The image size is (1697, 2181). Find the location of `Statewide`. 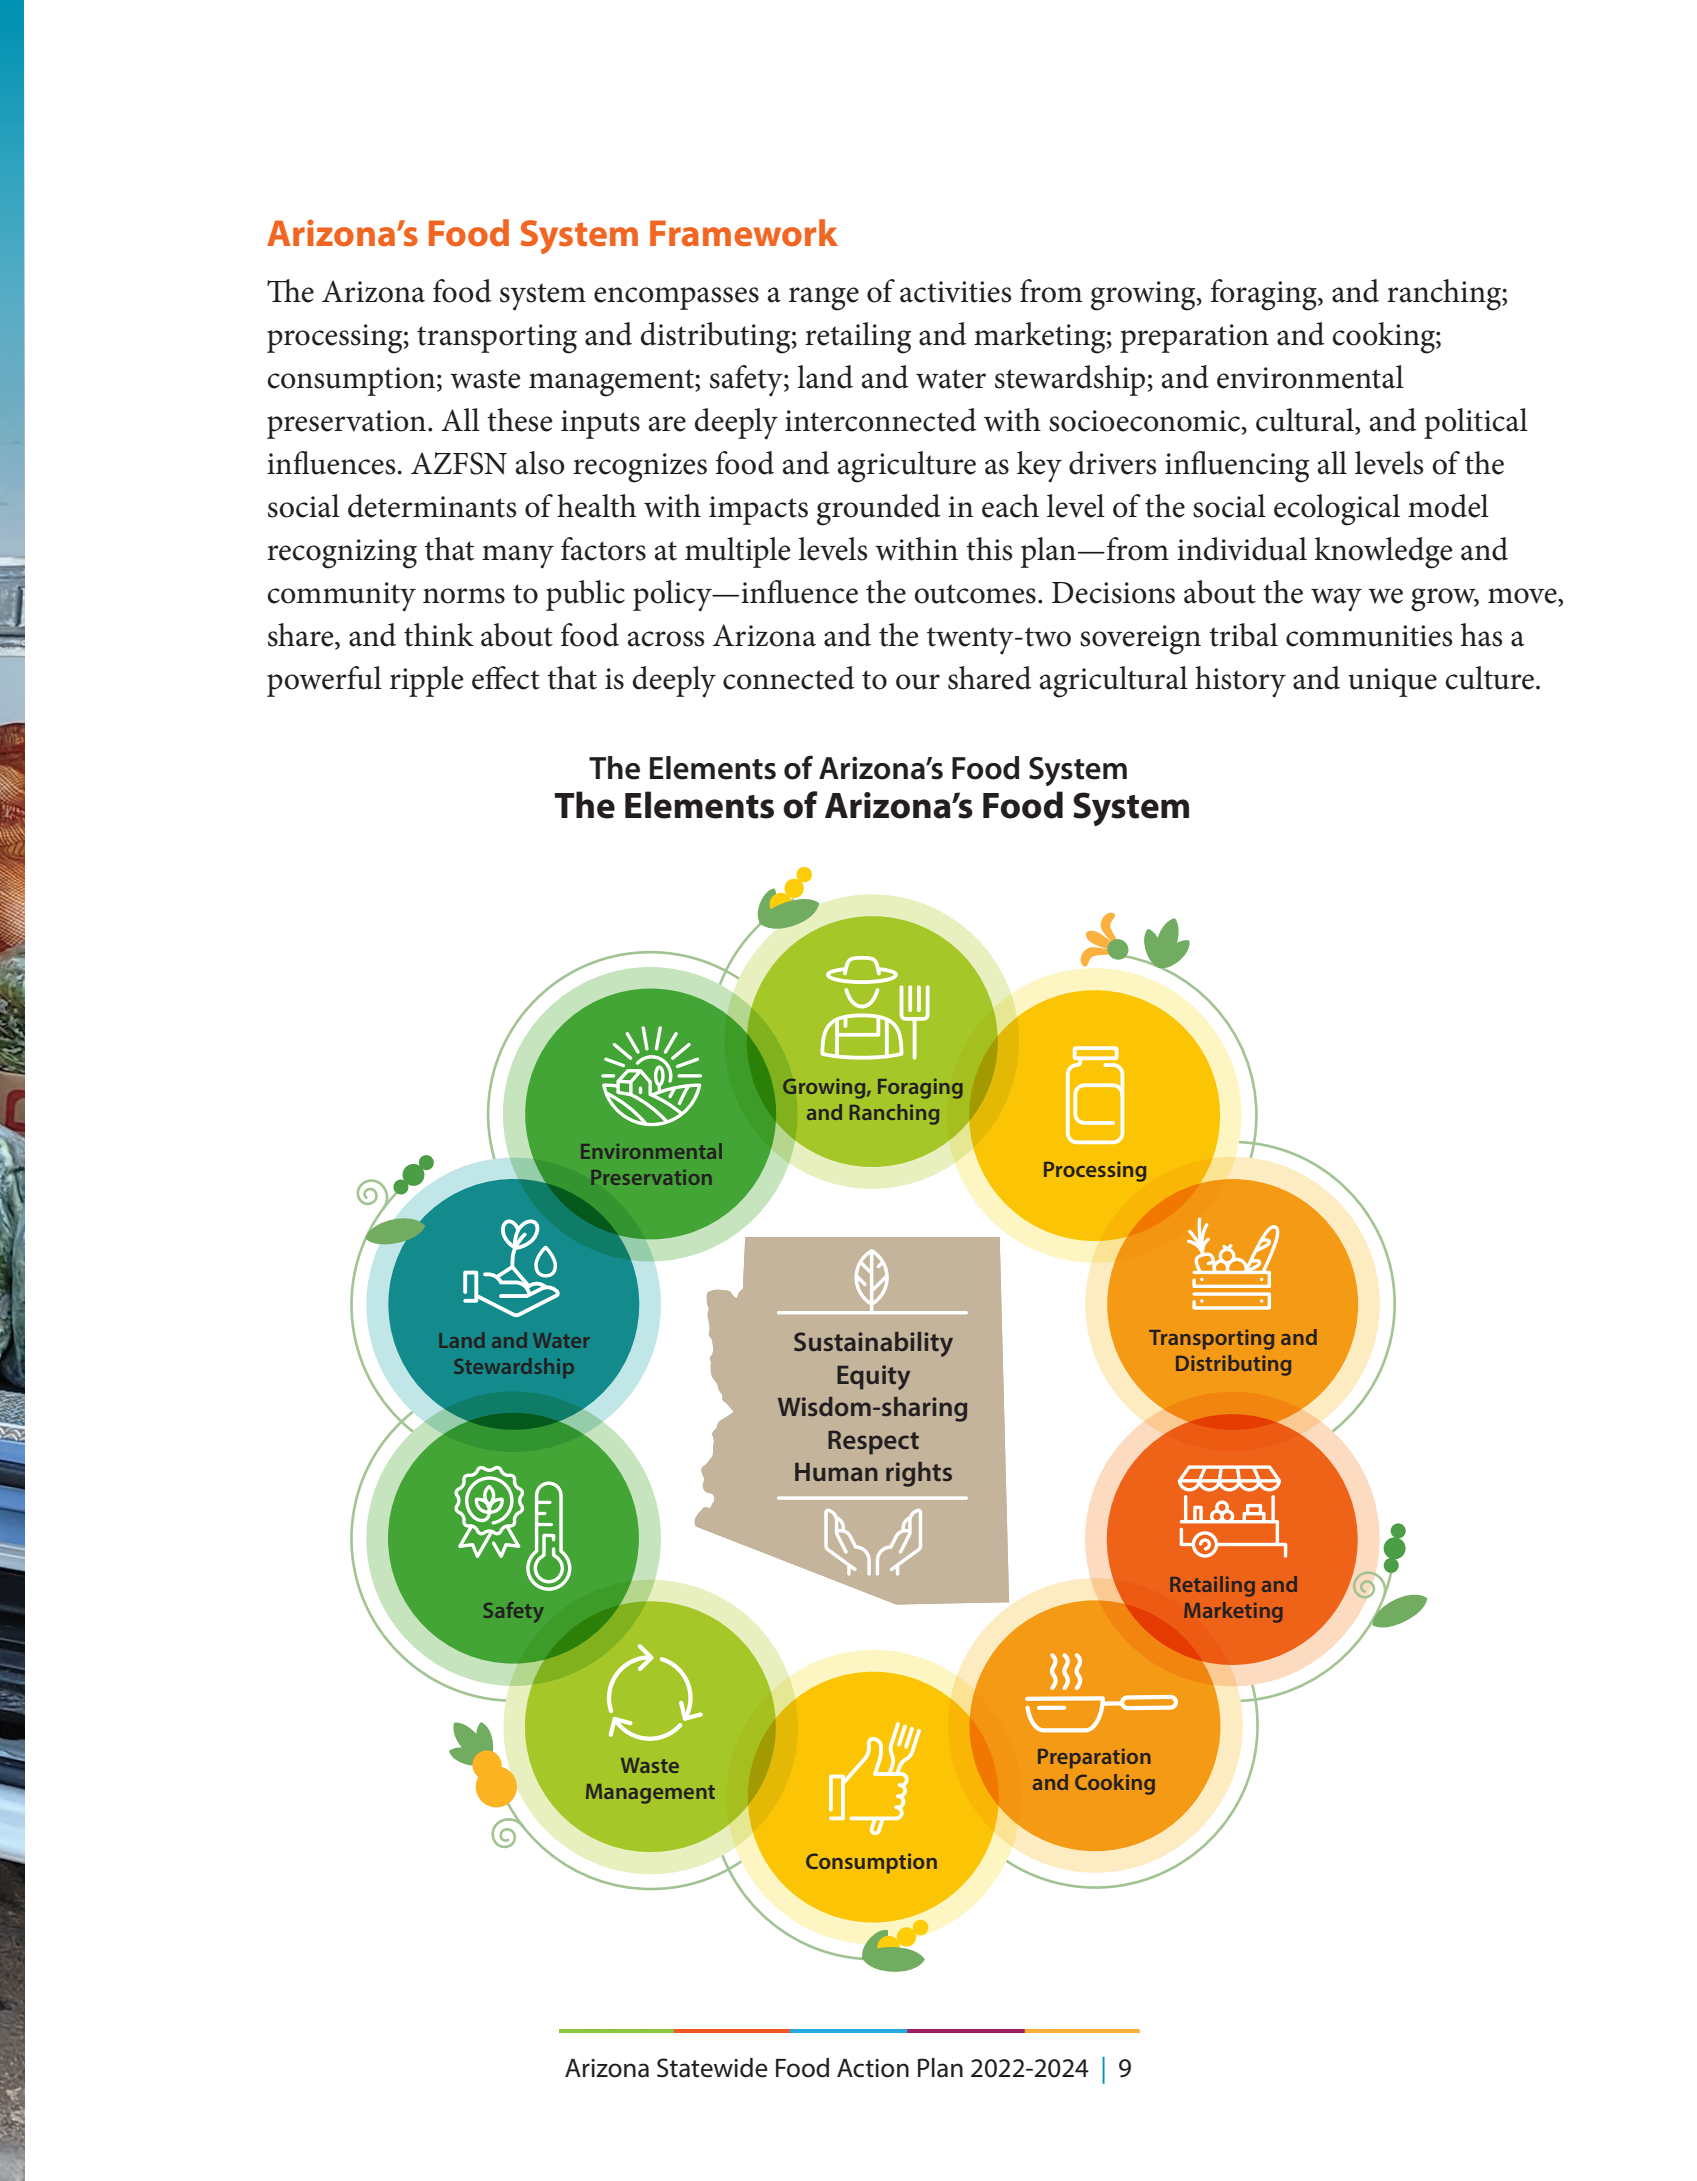

Statewide is located at coordinates (712, 2068).
